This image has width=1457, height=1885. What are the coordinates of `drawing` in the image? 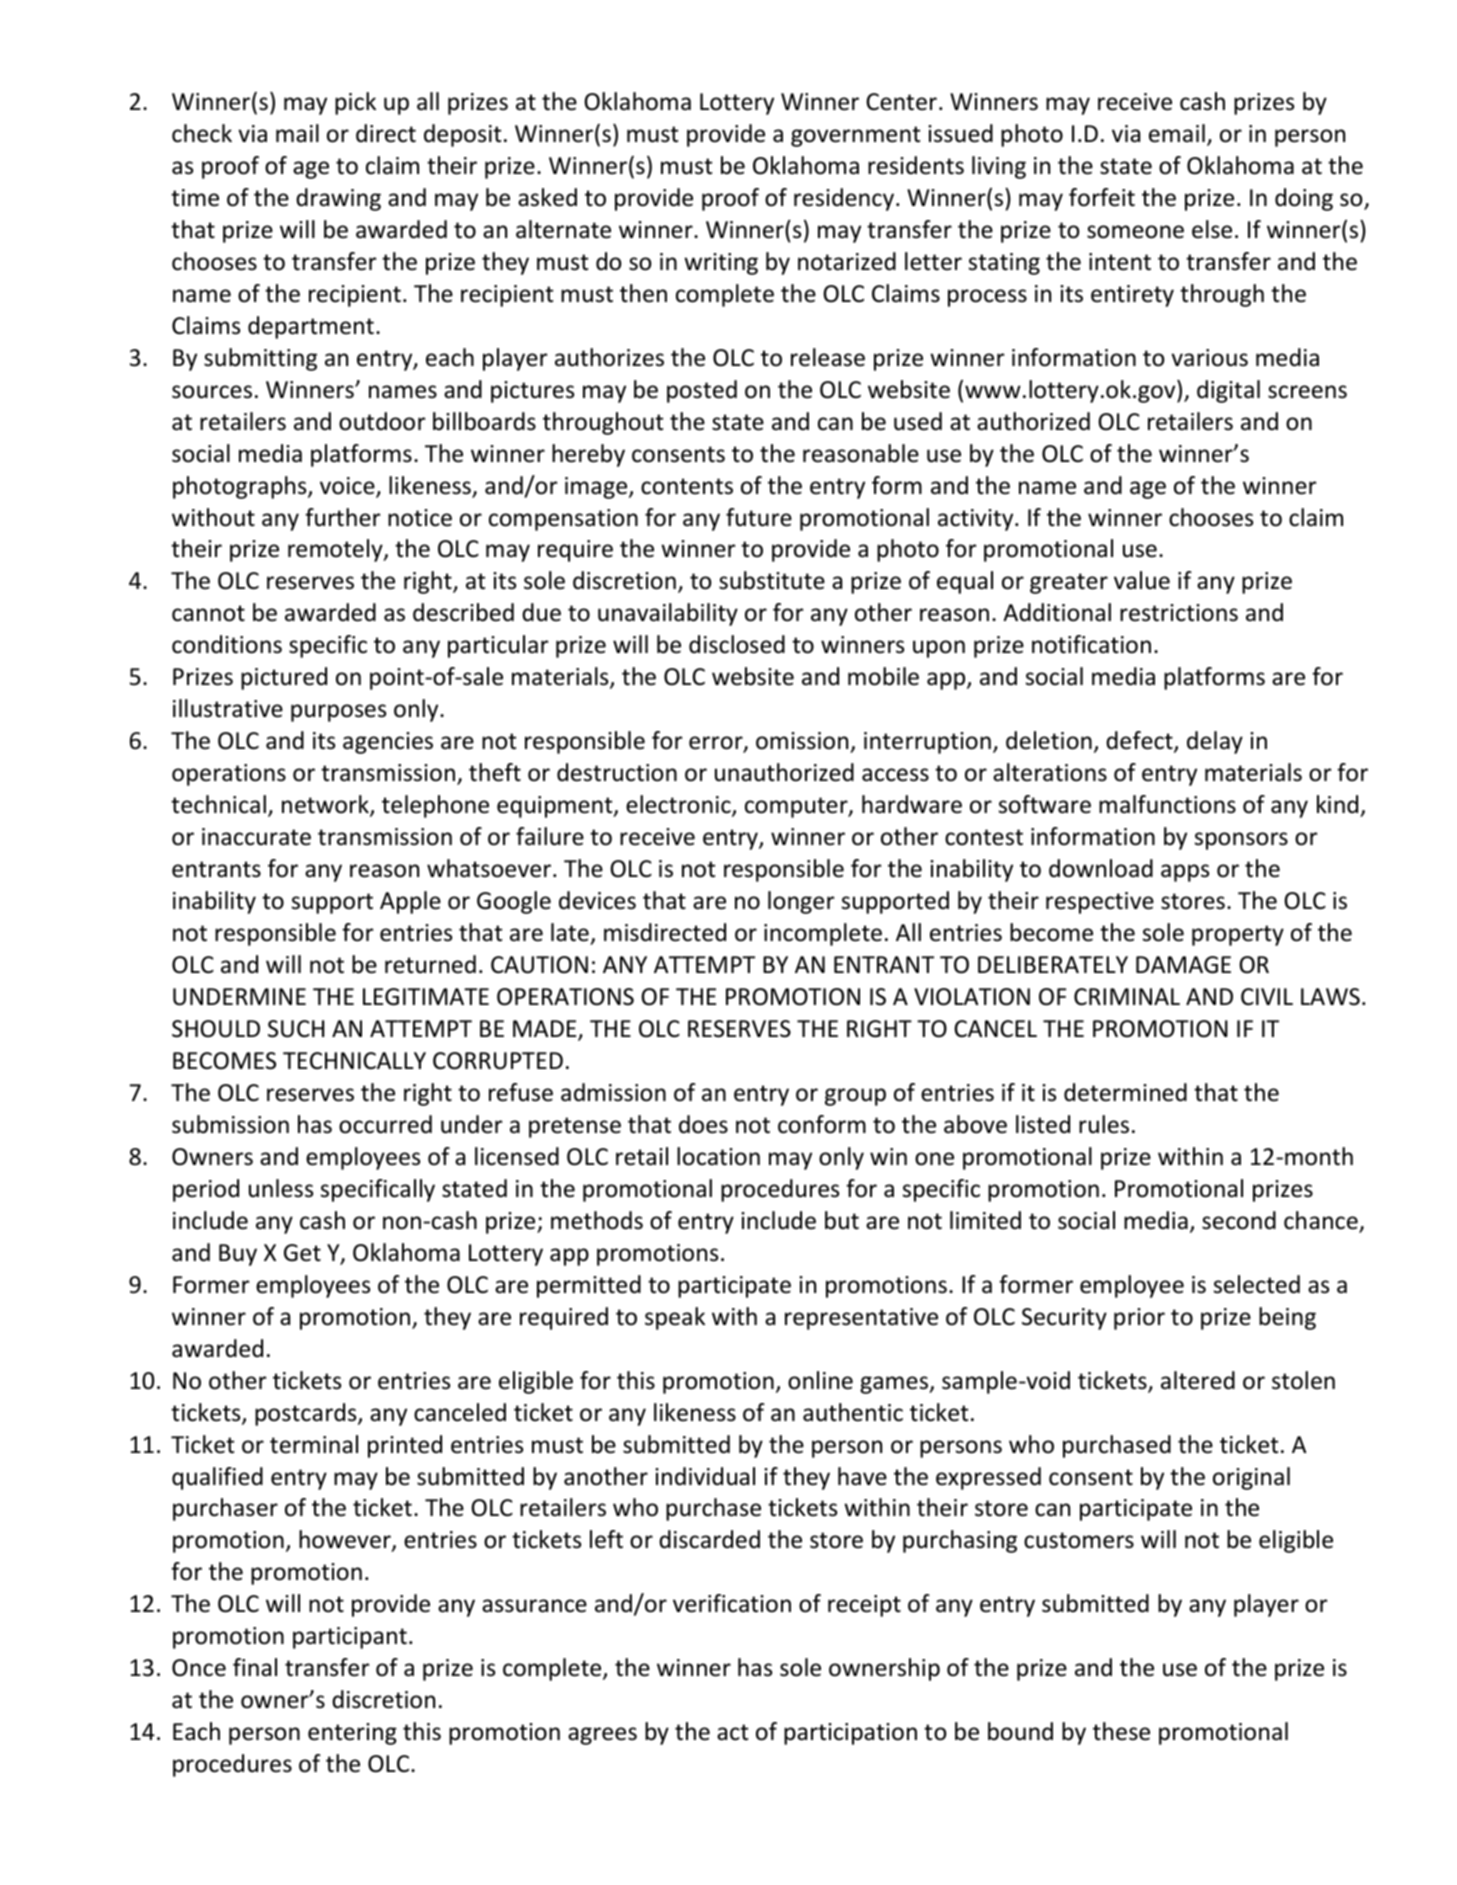 It's located at (338, 199).
